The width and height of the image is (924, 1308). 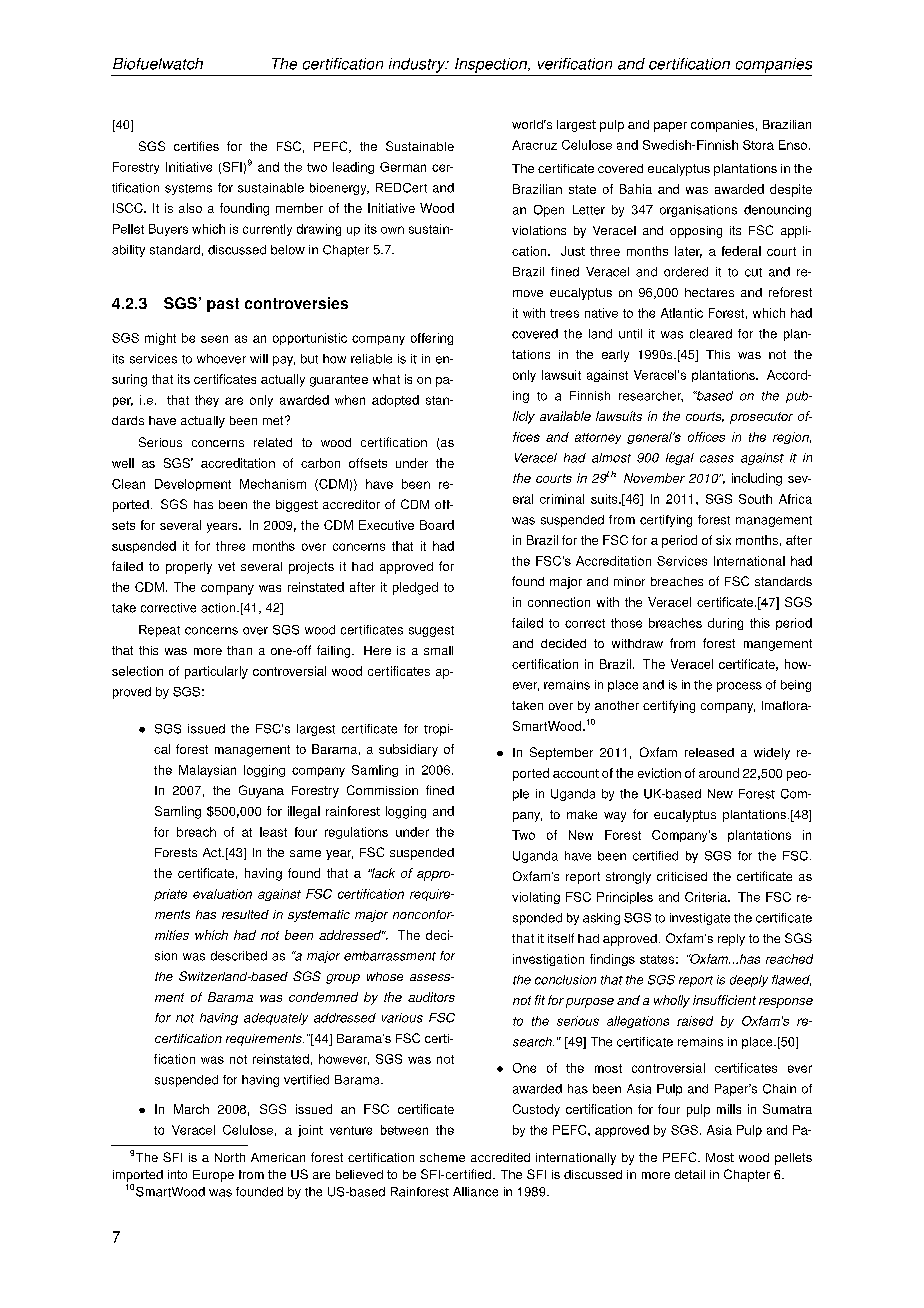 What do you see at coordinates (492, 65) in the image?
I see `Inspection` at bounding box center [492, 65].
